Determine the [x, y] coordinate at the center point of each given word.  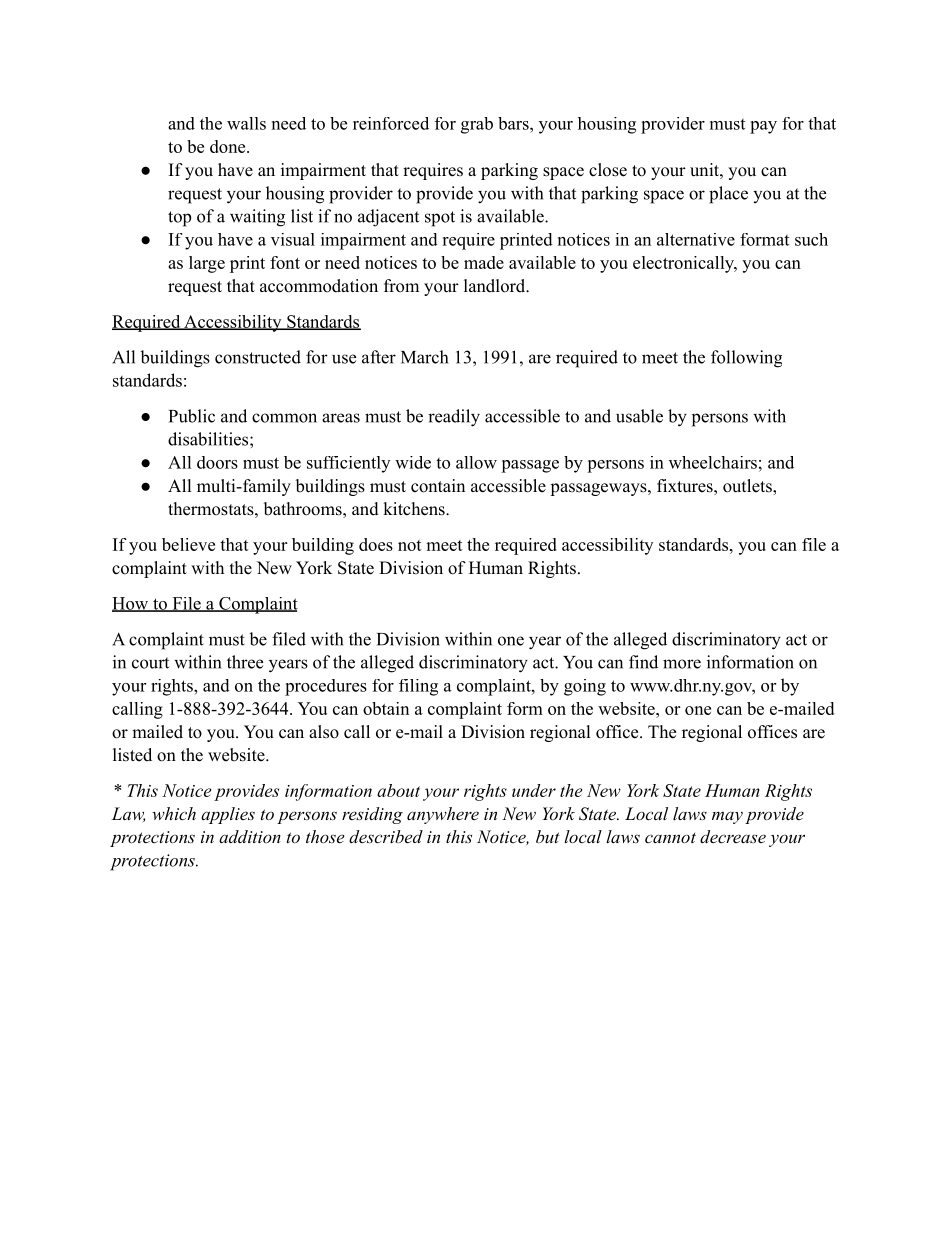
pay [763, 127]
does [376, 544]
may [727, 817]
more [682, 664]
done [229, 146]
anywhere [443, 815]
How [131, 604]
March [424, 357]
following [746, 359]
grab [477, 125]
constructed [258, 357]
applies [228, 815]
